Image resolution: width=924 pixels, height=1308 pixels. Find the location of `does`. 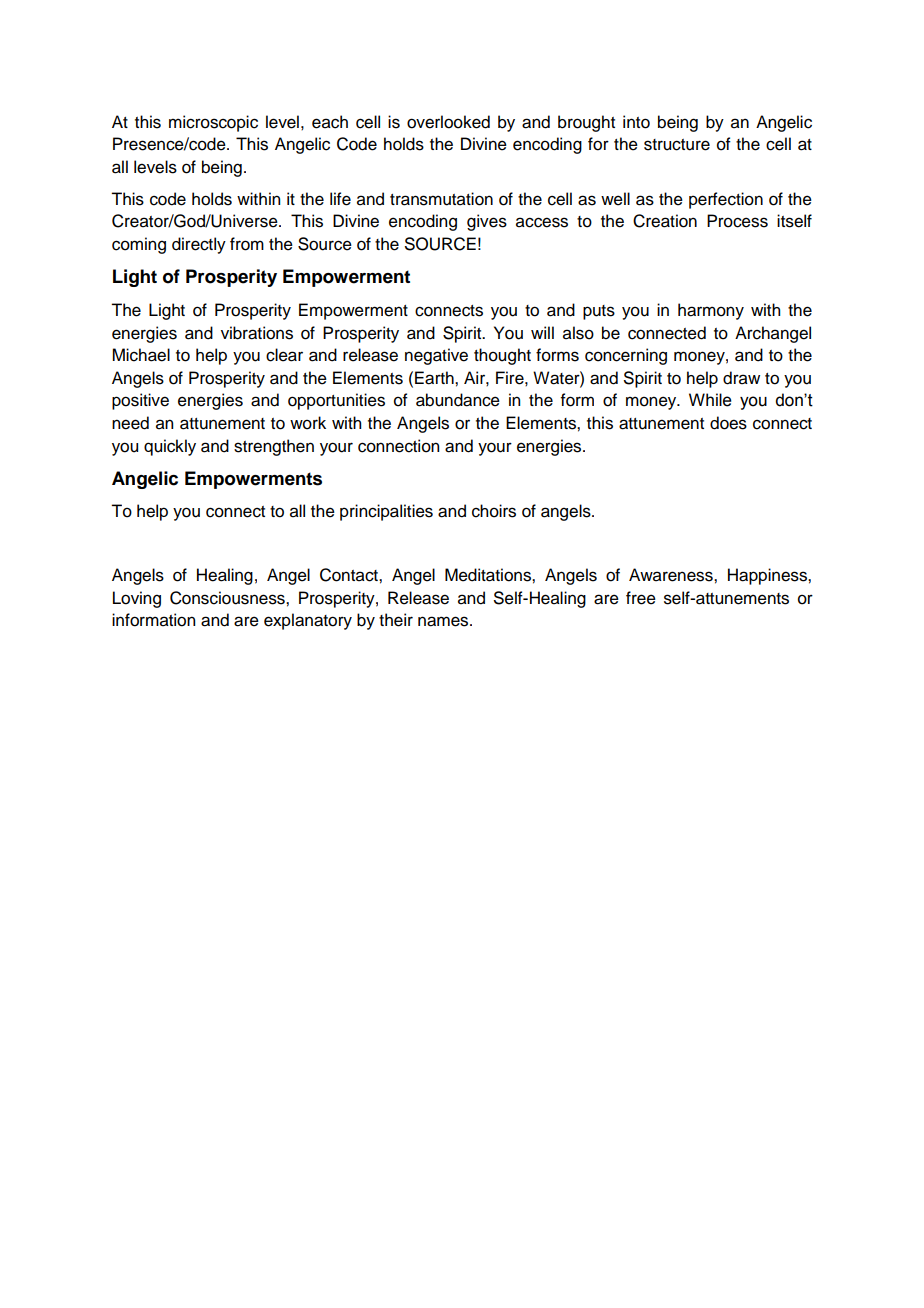

does is located at coordinates (728, 423).
